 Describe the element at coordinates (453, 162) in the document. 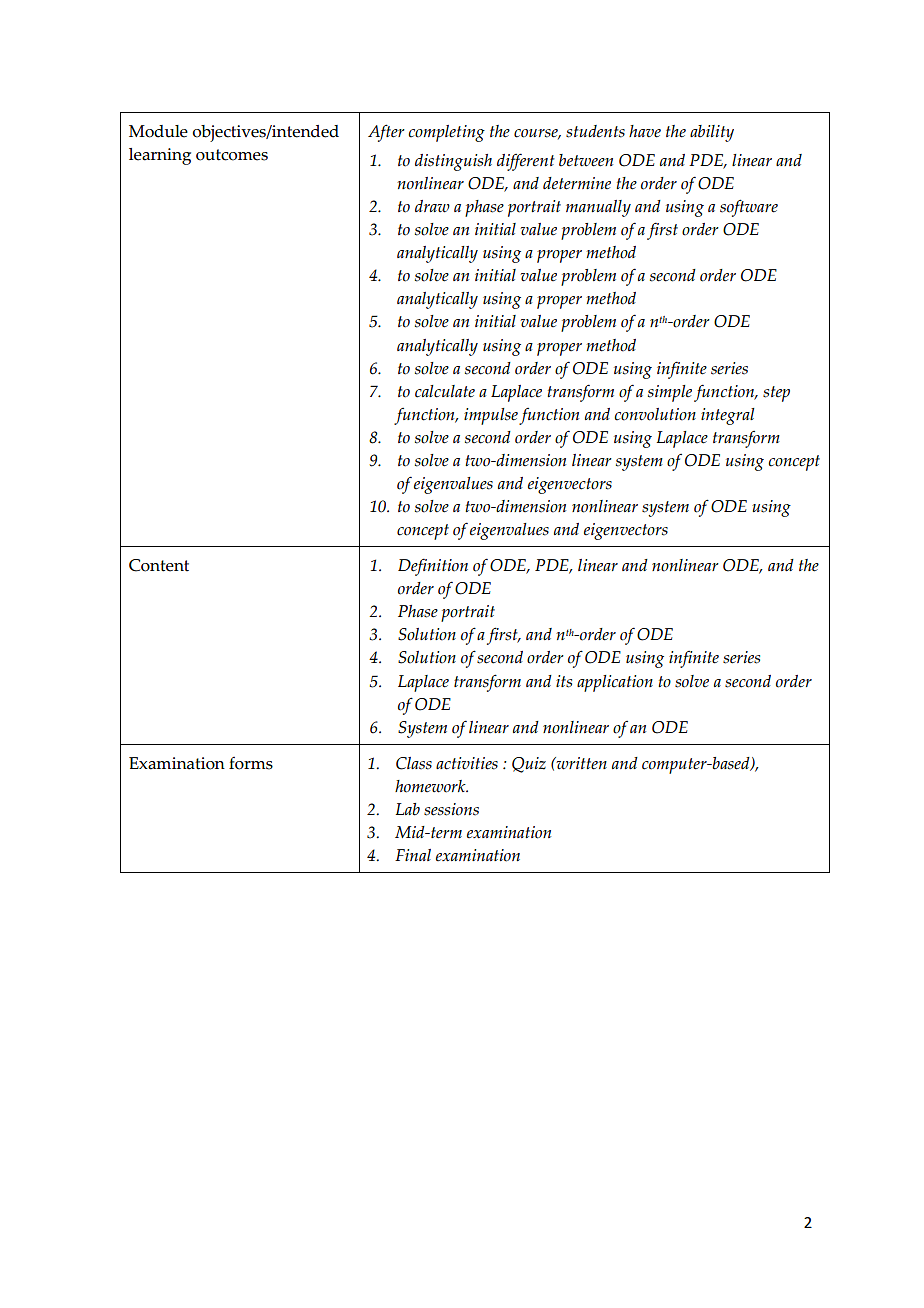

I see `distinguish` at that location.
